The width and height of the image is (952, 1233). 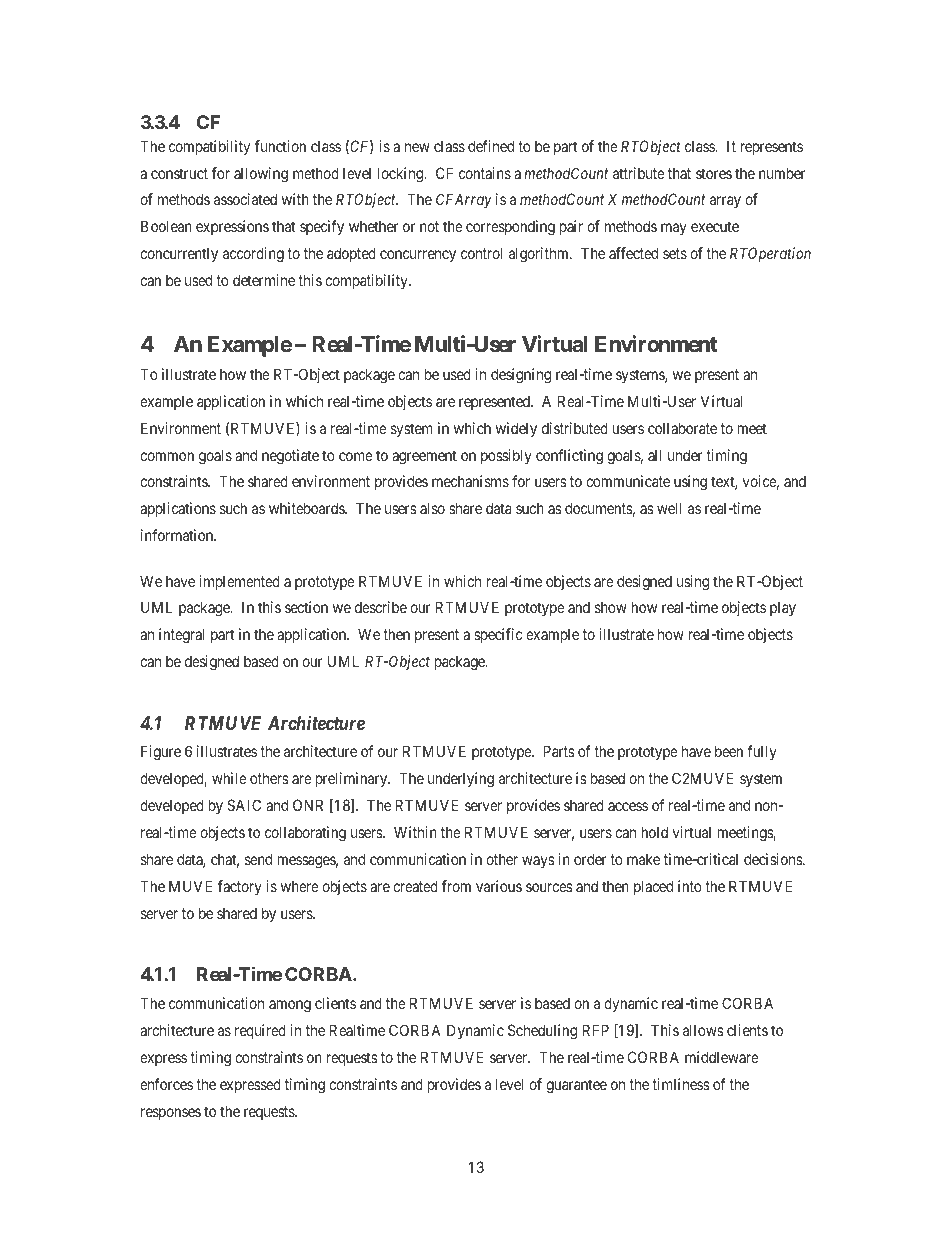 I want to click on allowing, so click(x=261, y=175).
